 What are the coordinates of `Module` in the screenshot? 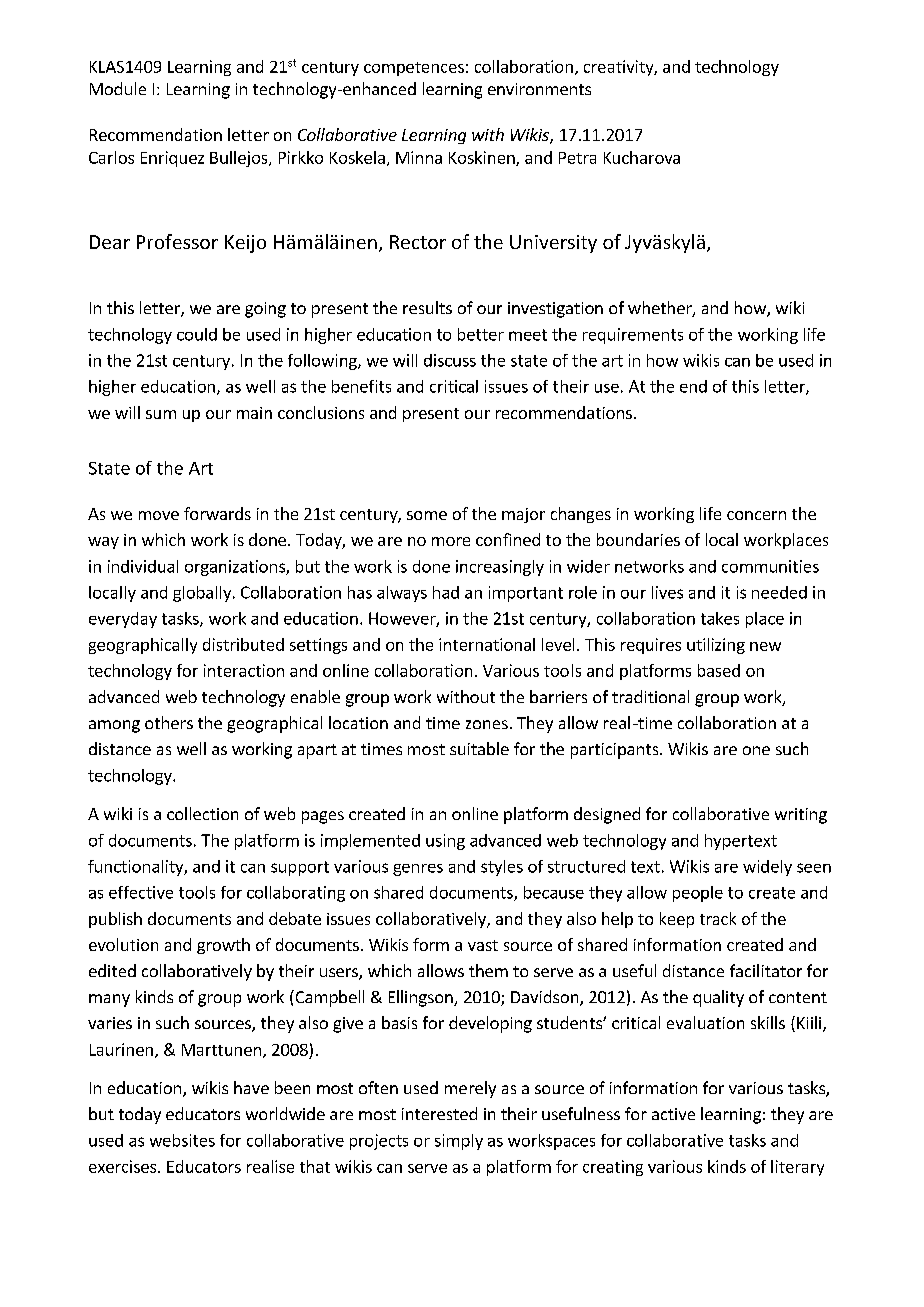 It's located at (118, 88).
